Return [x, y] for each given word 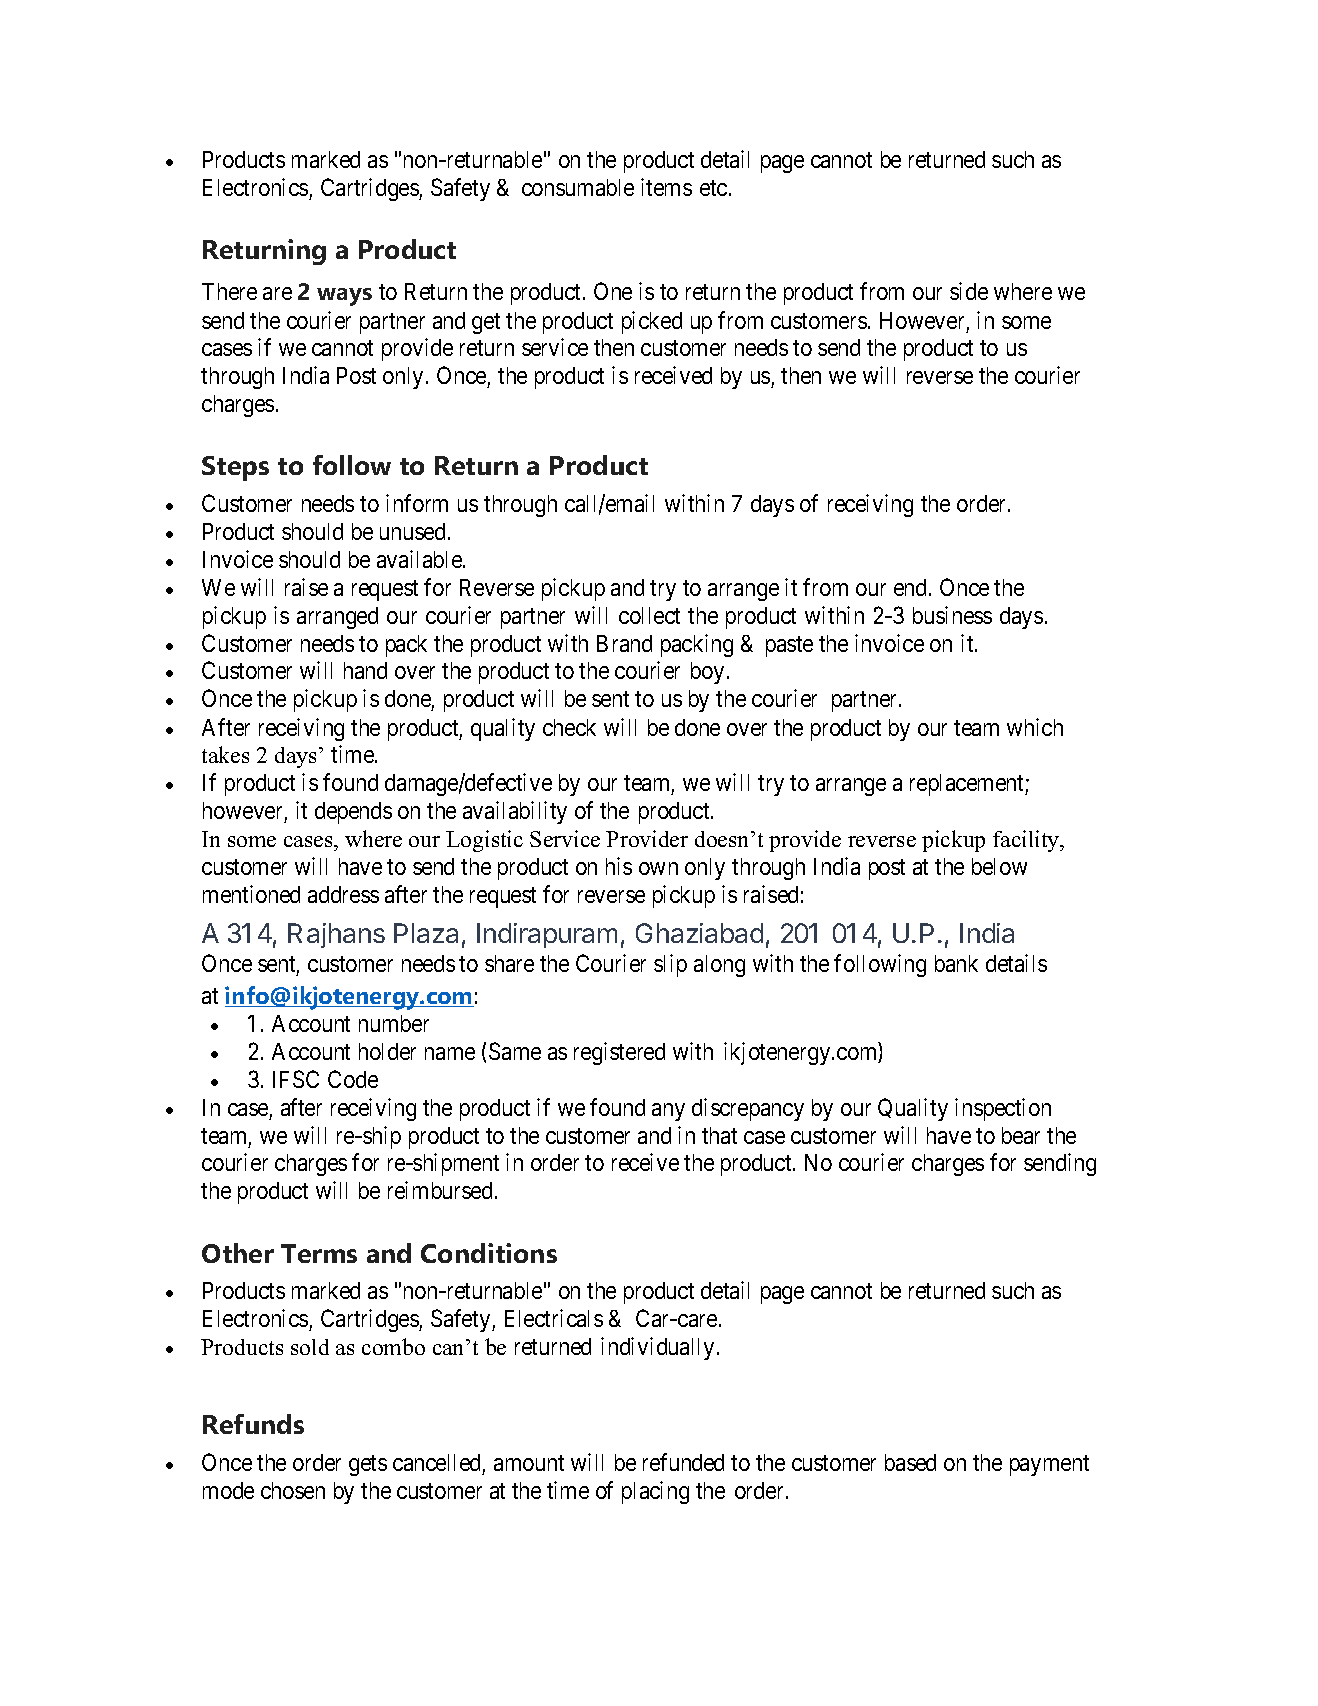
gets [368, 1466]
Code [353, 1079]
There [229, 291]
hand [365, 670]
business [952, 615]
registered [619, 1053]
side [969, 291]
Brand [624, 643]
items [666, 187]
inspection [1003, 1109]
